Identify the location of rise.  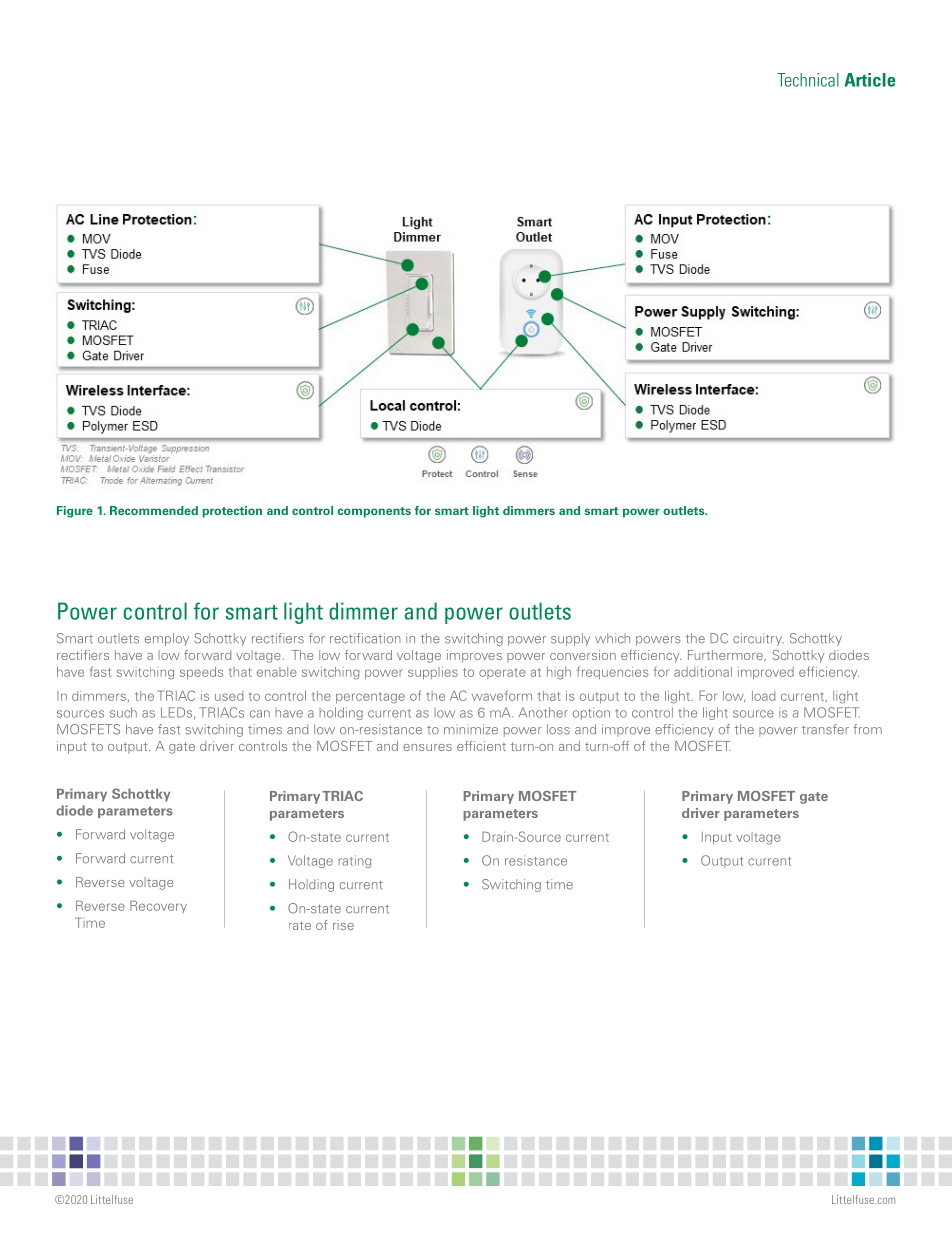
(343, 925).
